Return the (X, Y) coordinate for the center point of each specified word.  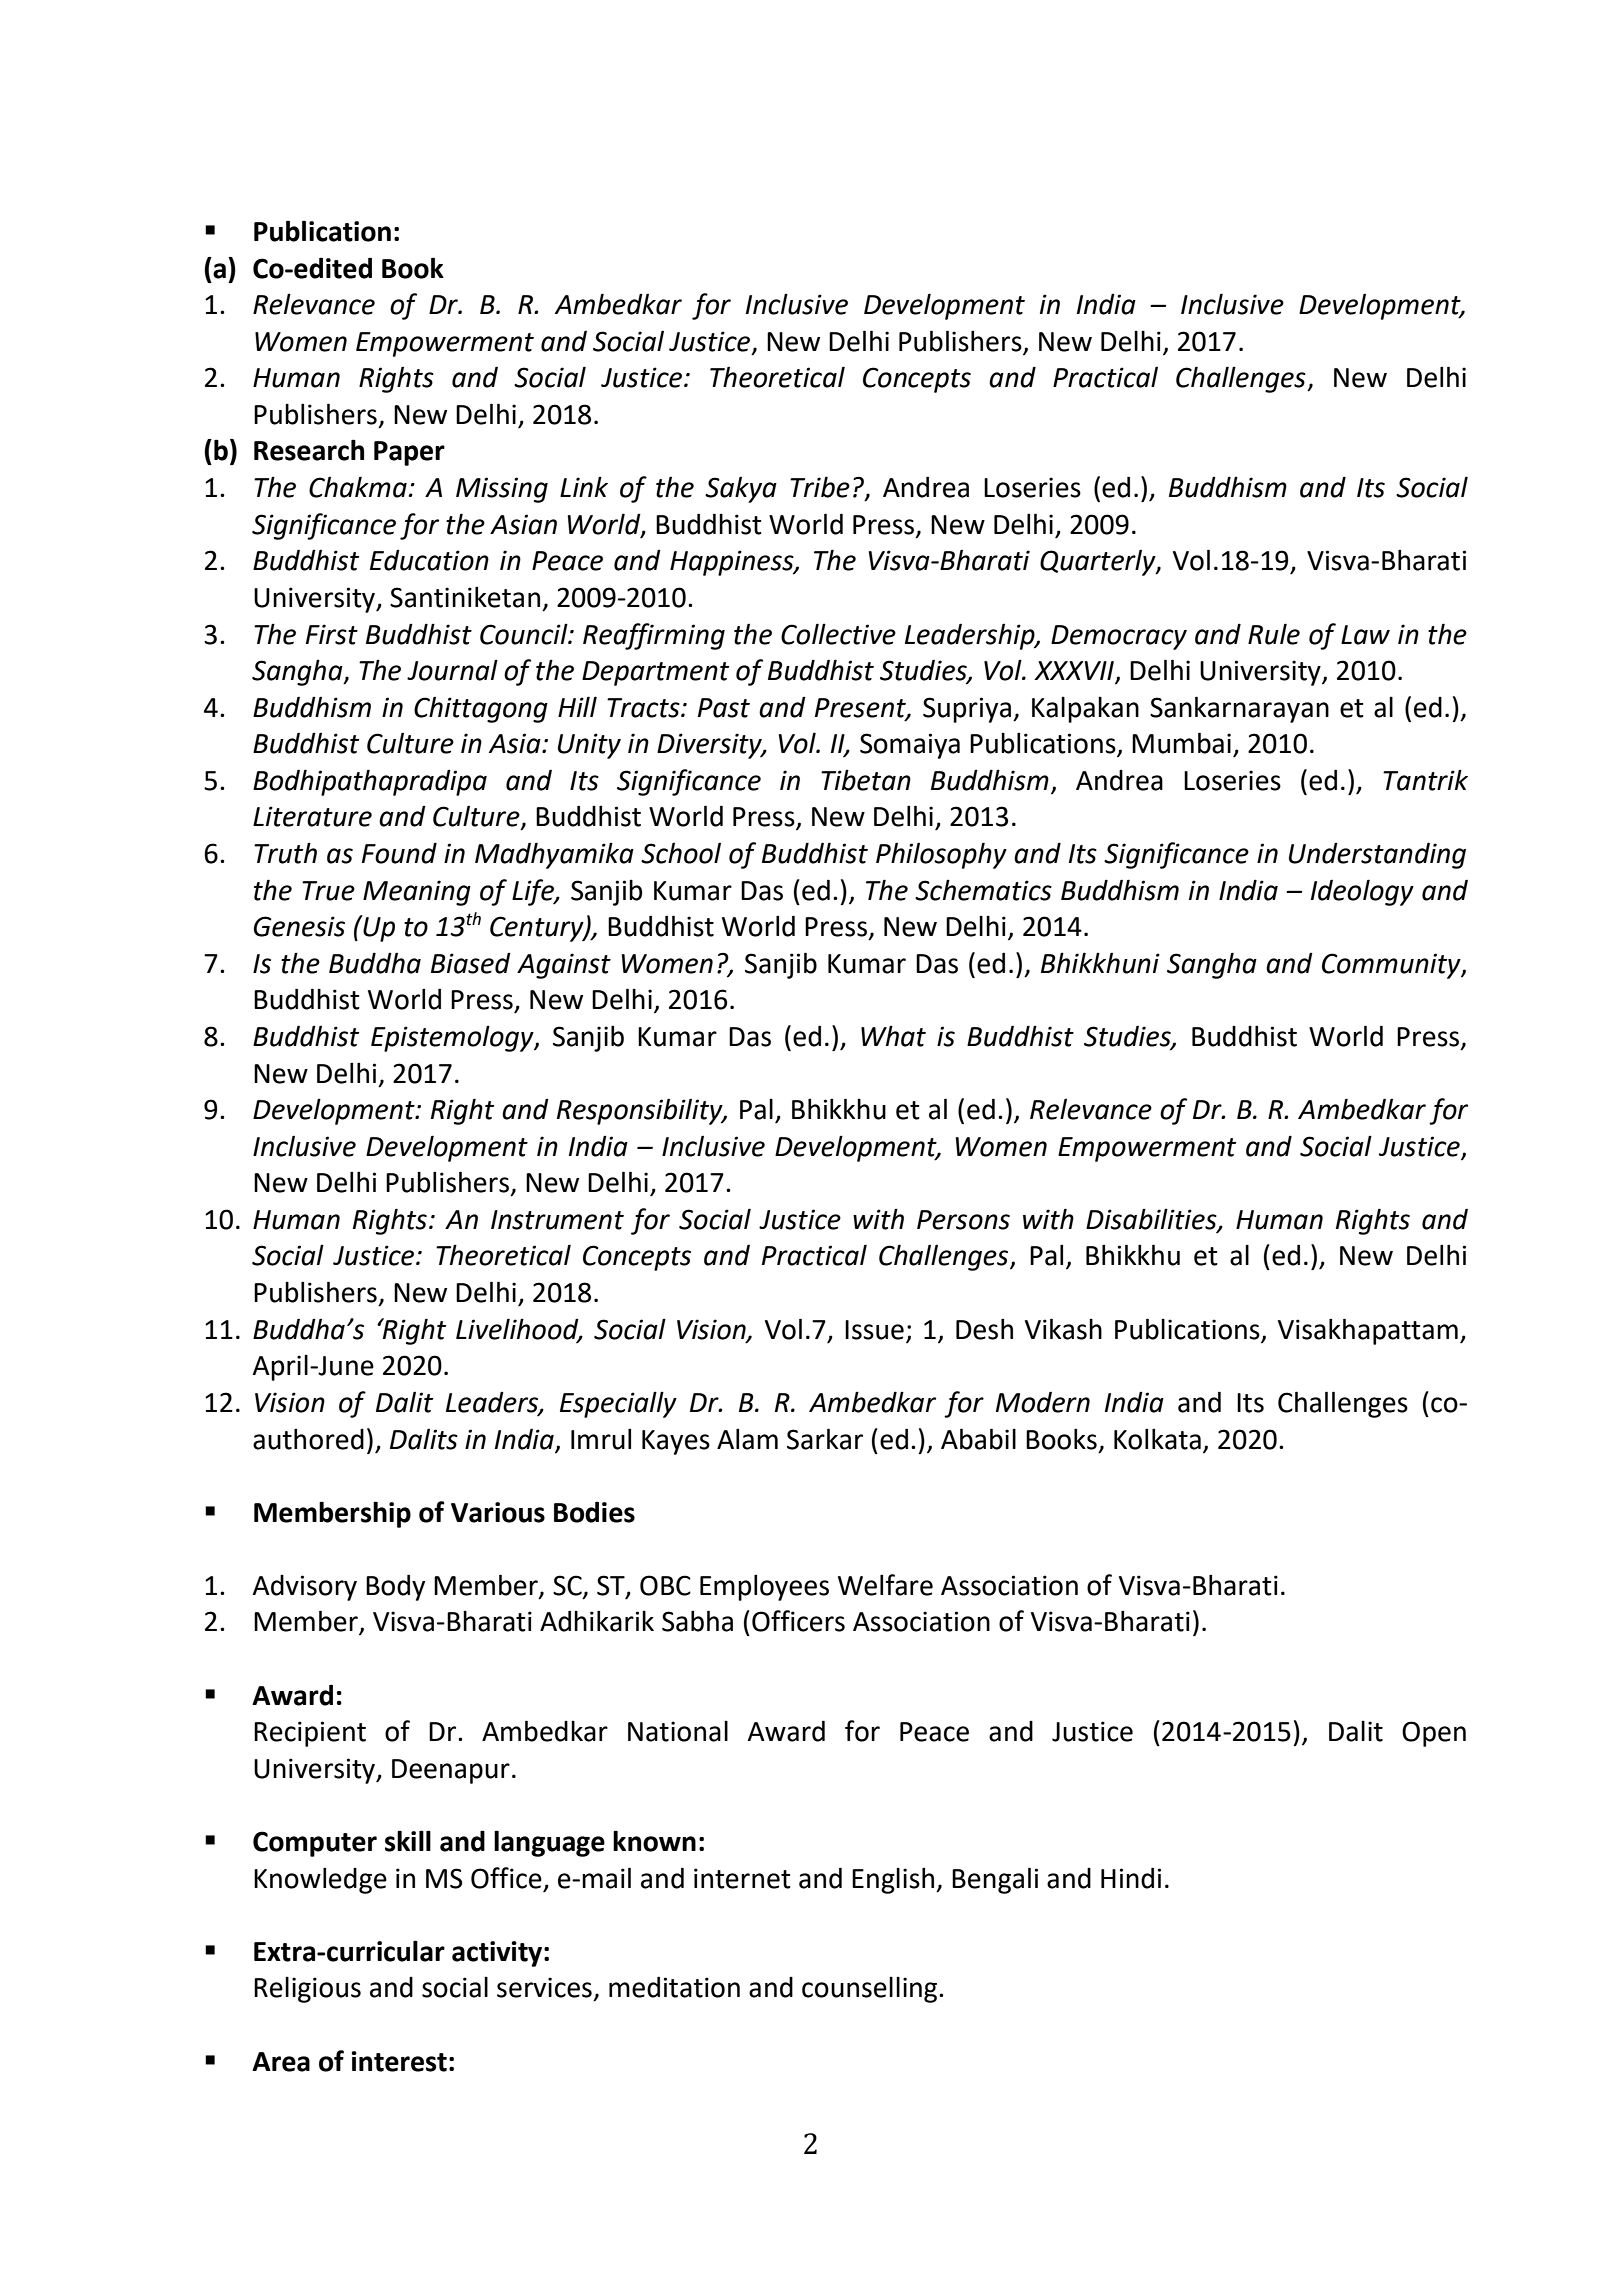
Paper (409, 453)
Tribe (820, 487)
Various (498, 1512)
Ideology (1362, 892)
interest (399, 2061)
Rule (1274, 634)
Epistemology (453, 1038)
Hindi (1131, 1878)
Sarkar (825, 1439)
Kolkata (1157, 1439)
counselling (871, 1990)
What (893, 1036)
